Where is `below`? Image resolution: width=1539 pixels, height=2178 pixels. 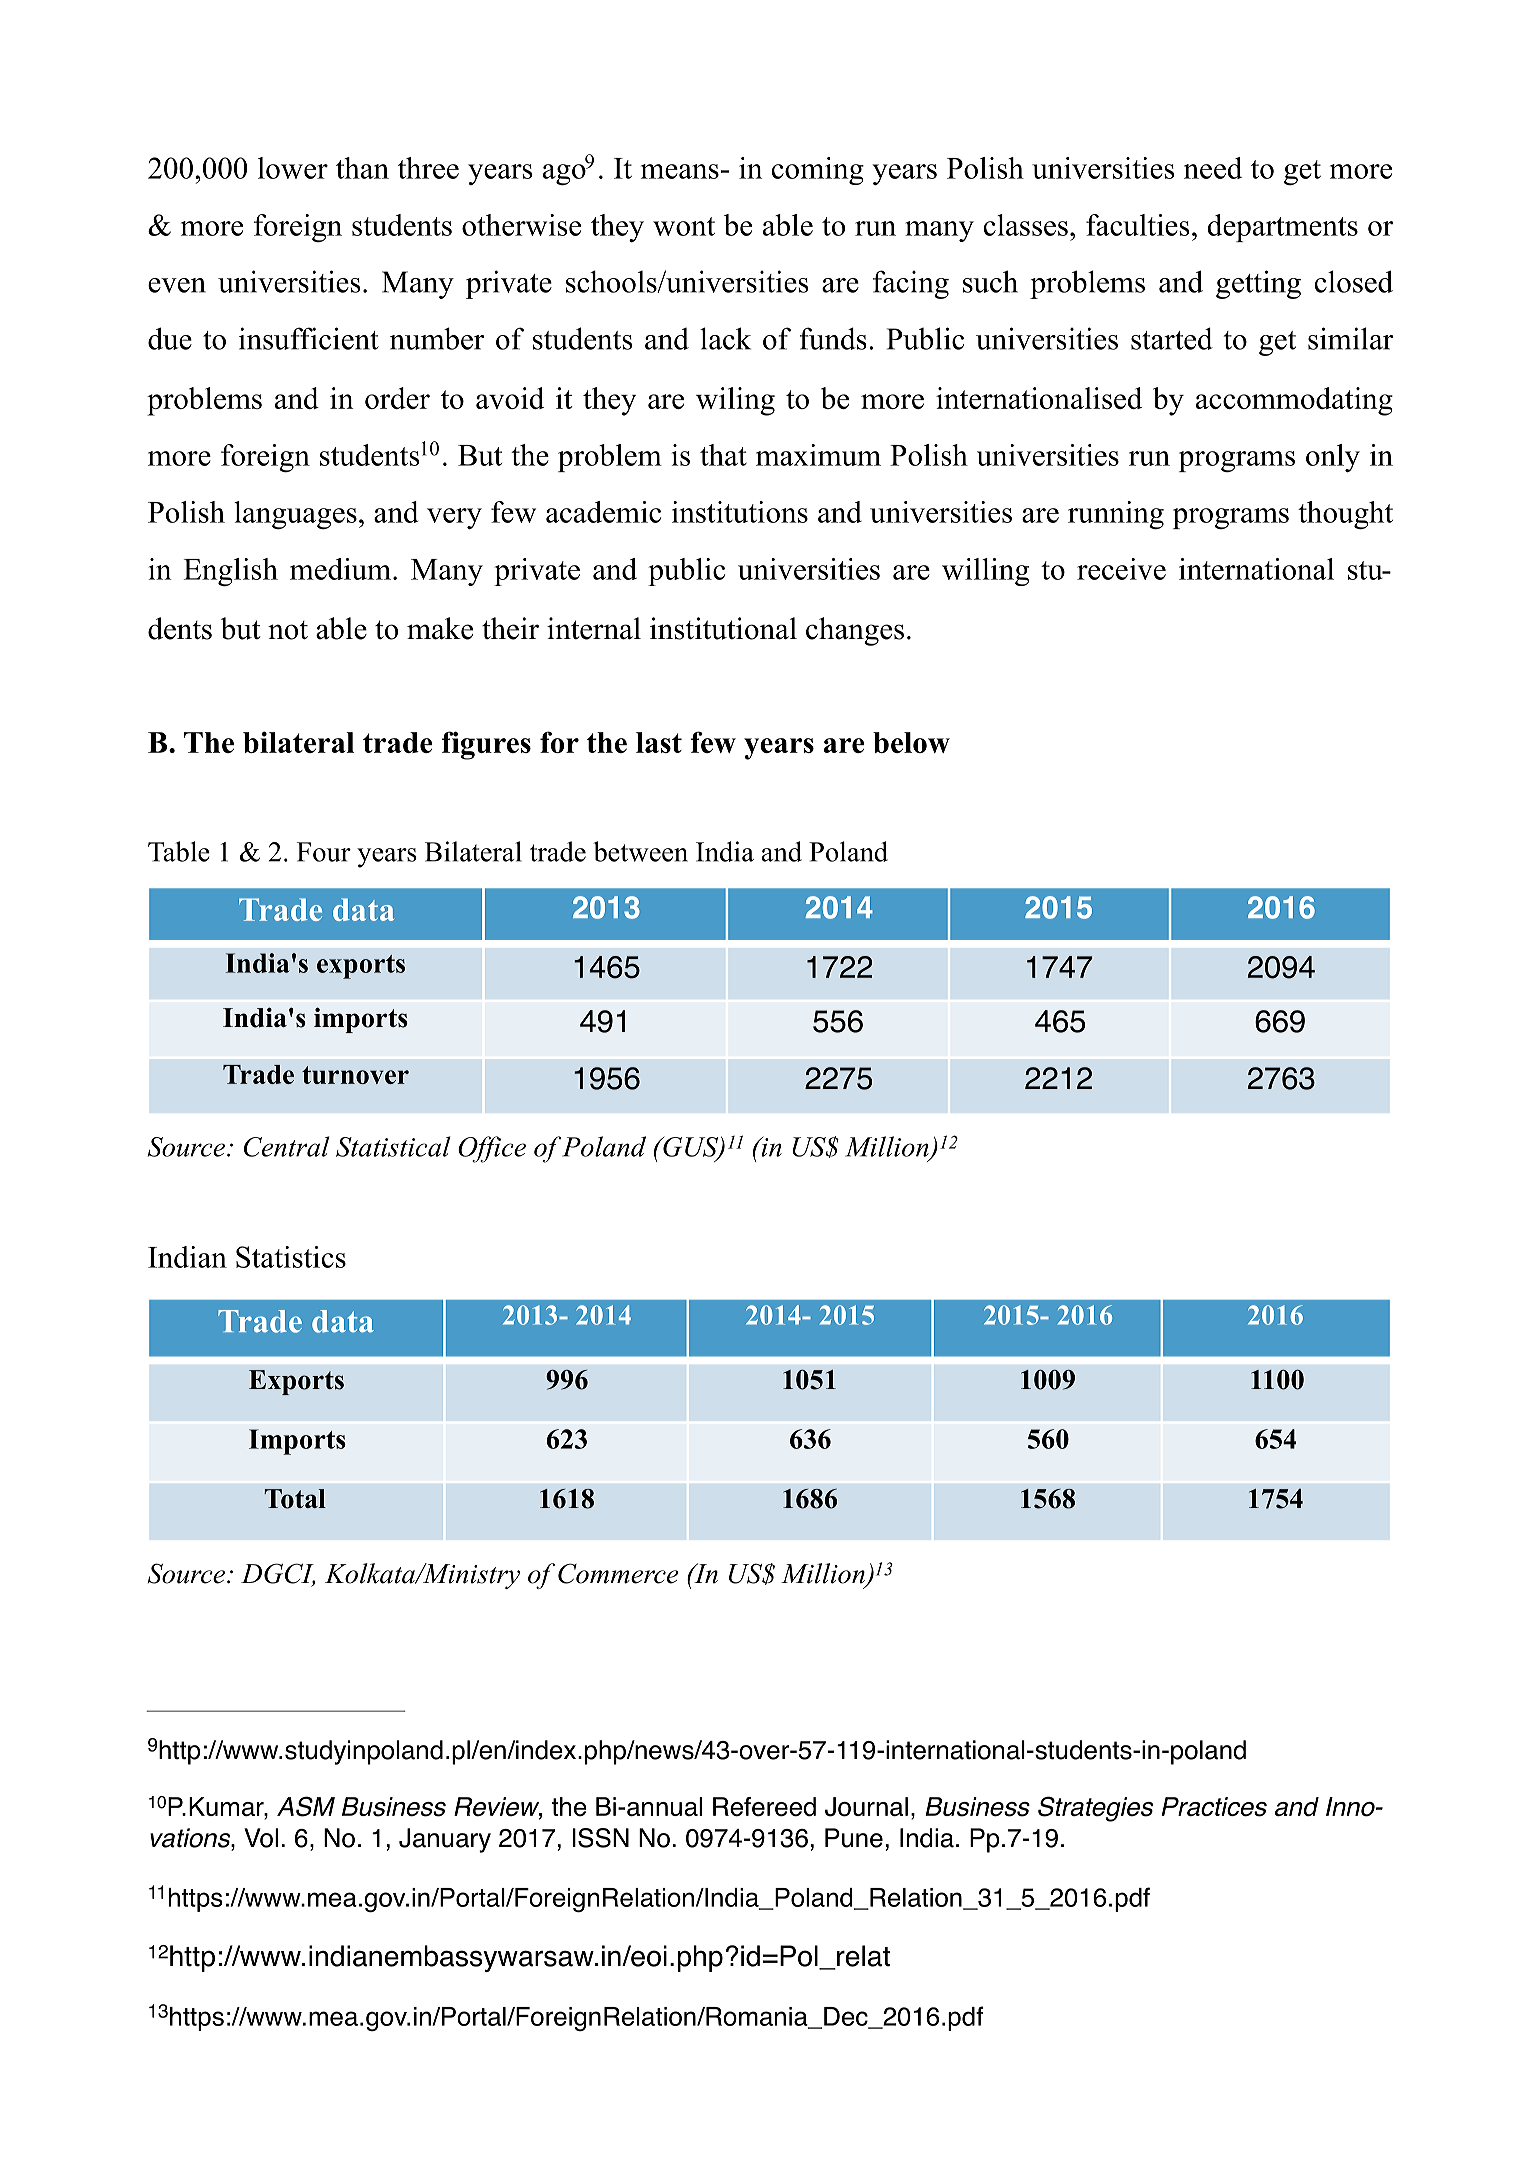 below is located at coordinates (911, 742).
